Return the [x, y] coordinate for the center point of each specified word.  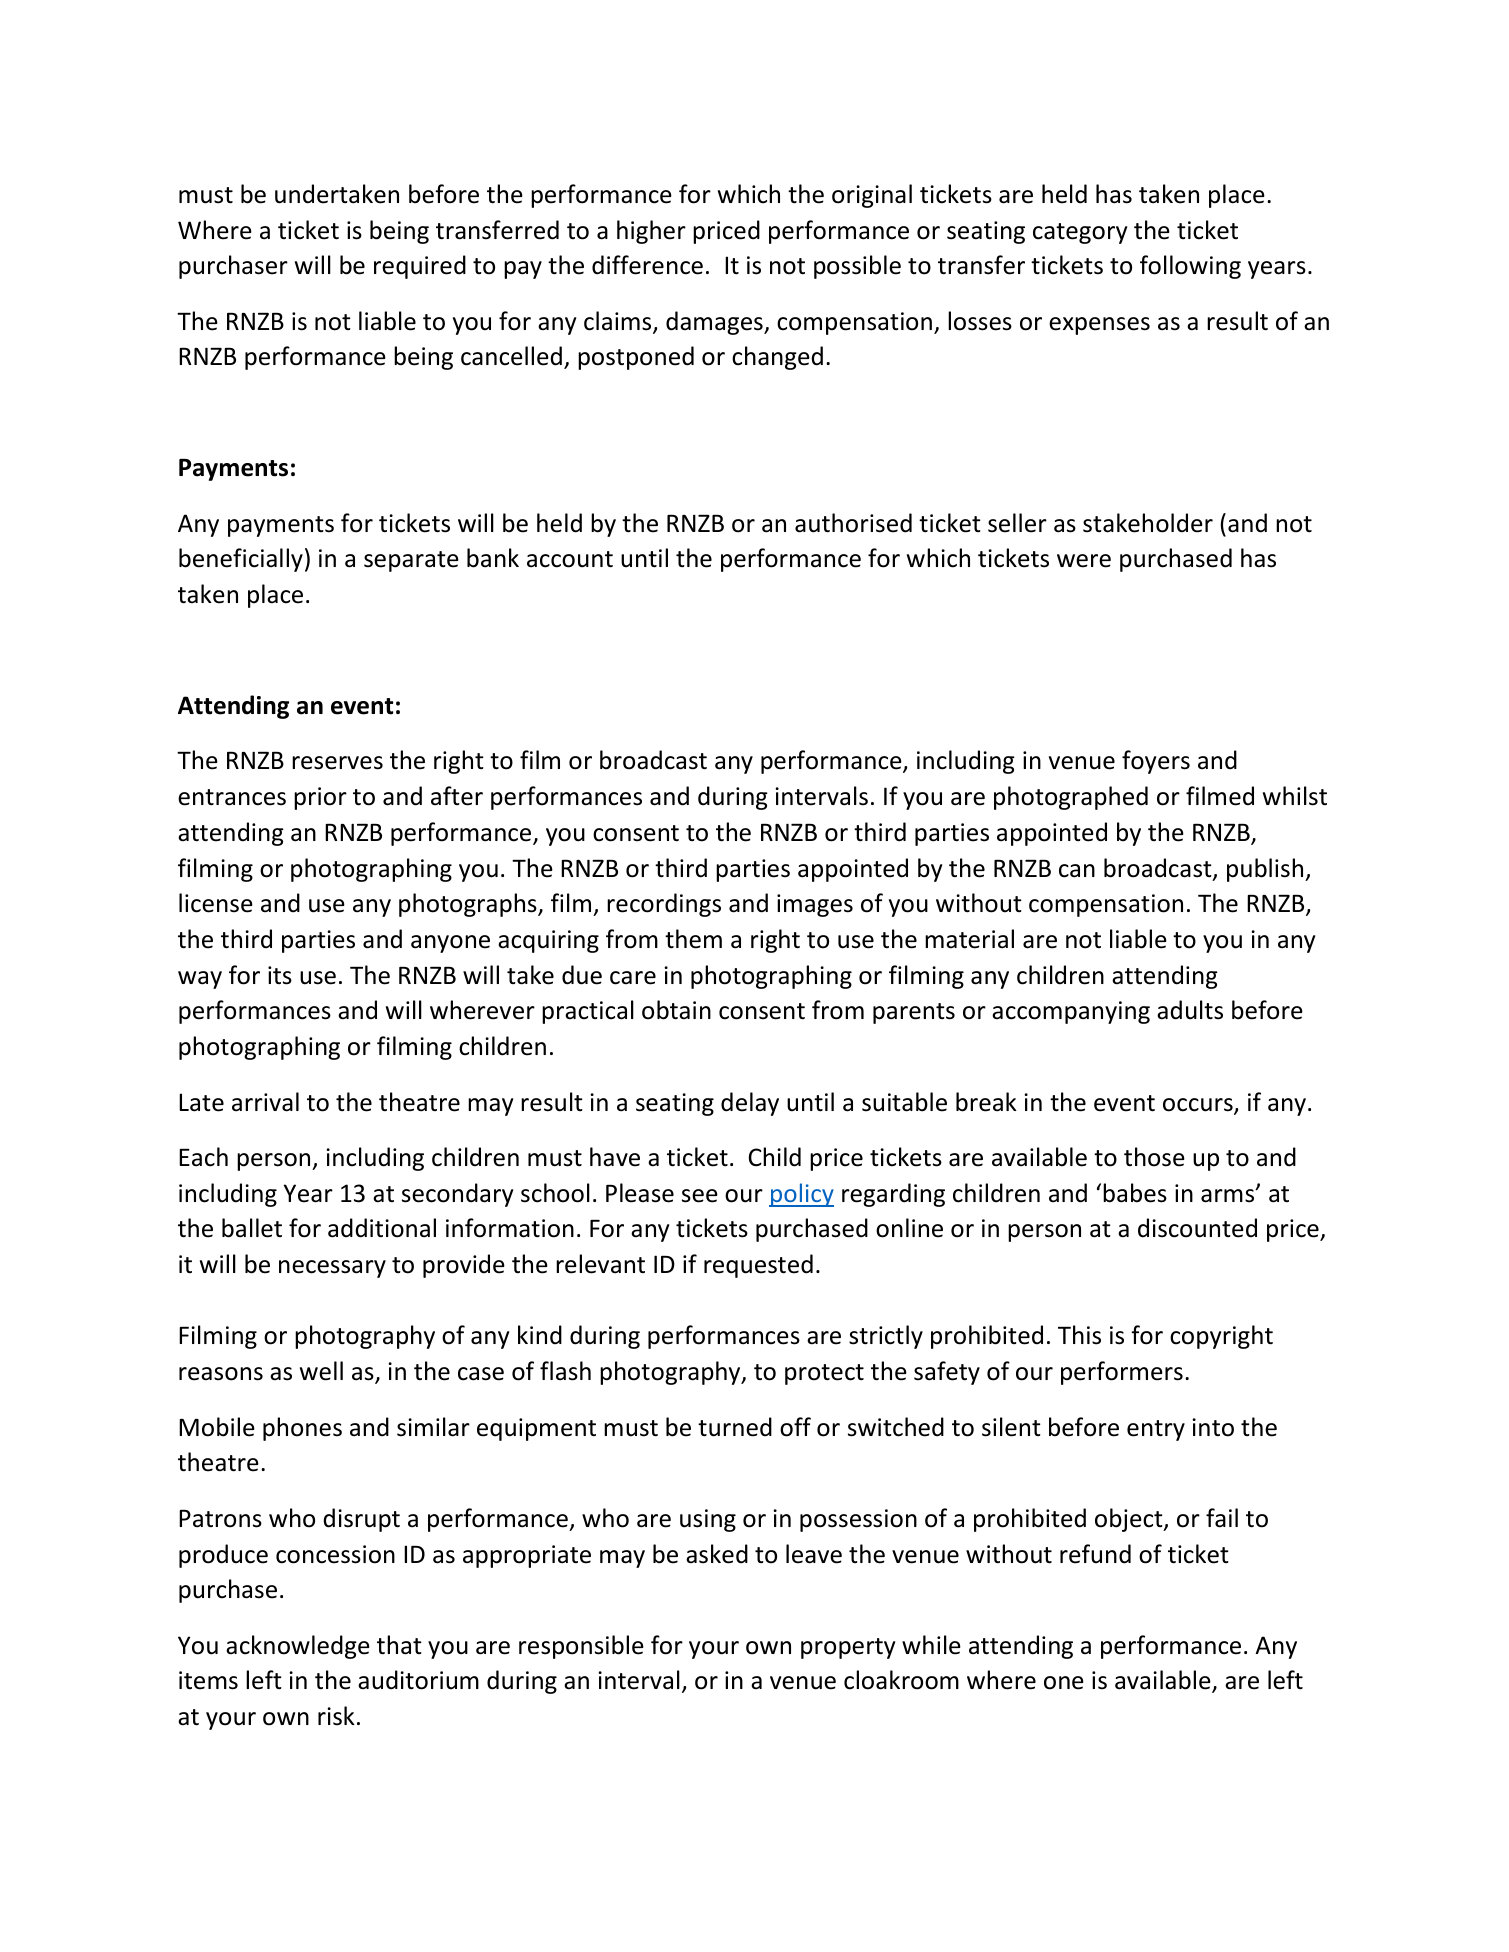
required [420, 267]
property [848, 1648]
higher [651, 232]
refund [1095, 1554]
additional [382, 1228]
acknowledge [298, 1647]
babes [1135, 1193]
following [1190, 267]
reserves [337, 763]
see [700, 1196]
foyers [1156, 762]
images [815, 905]
